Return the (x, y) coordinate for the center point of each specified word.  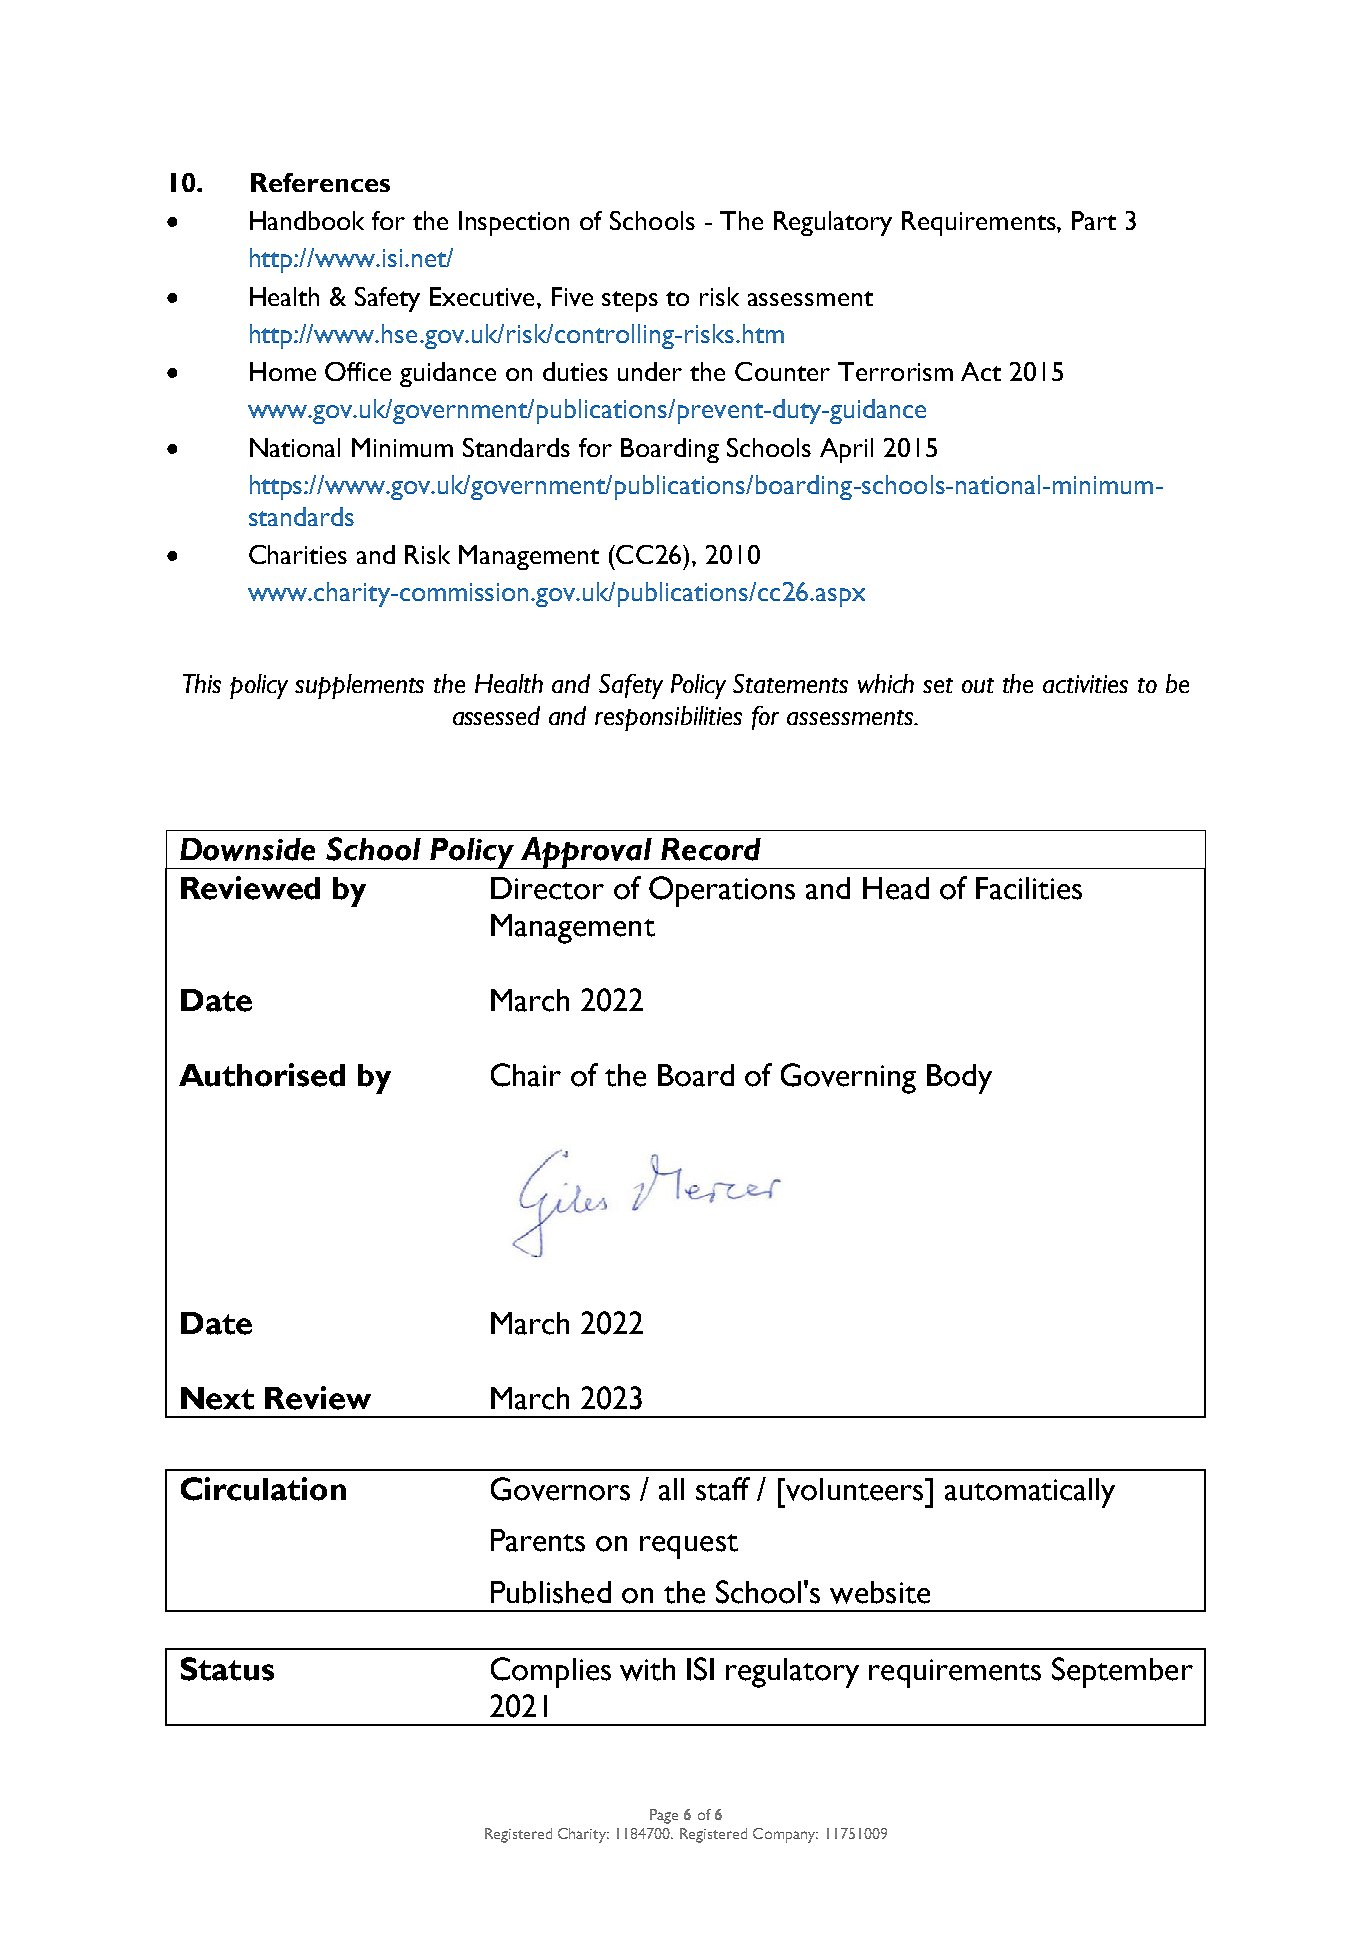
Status (227, 1669)
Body (959, 1079)
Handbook (307, 220)
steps (630, 301)
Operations (722, 891)
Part (1094, 220)
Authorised (262, 1075)
